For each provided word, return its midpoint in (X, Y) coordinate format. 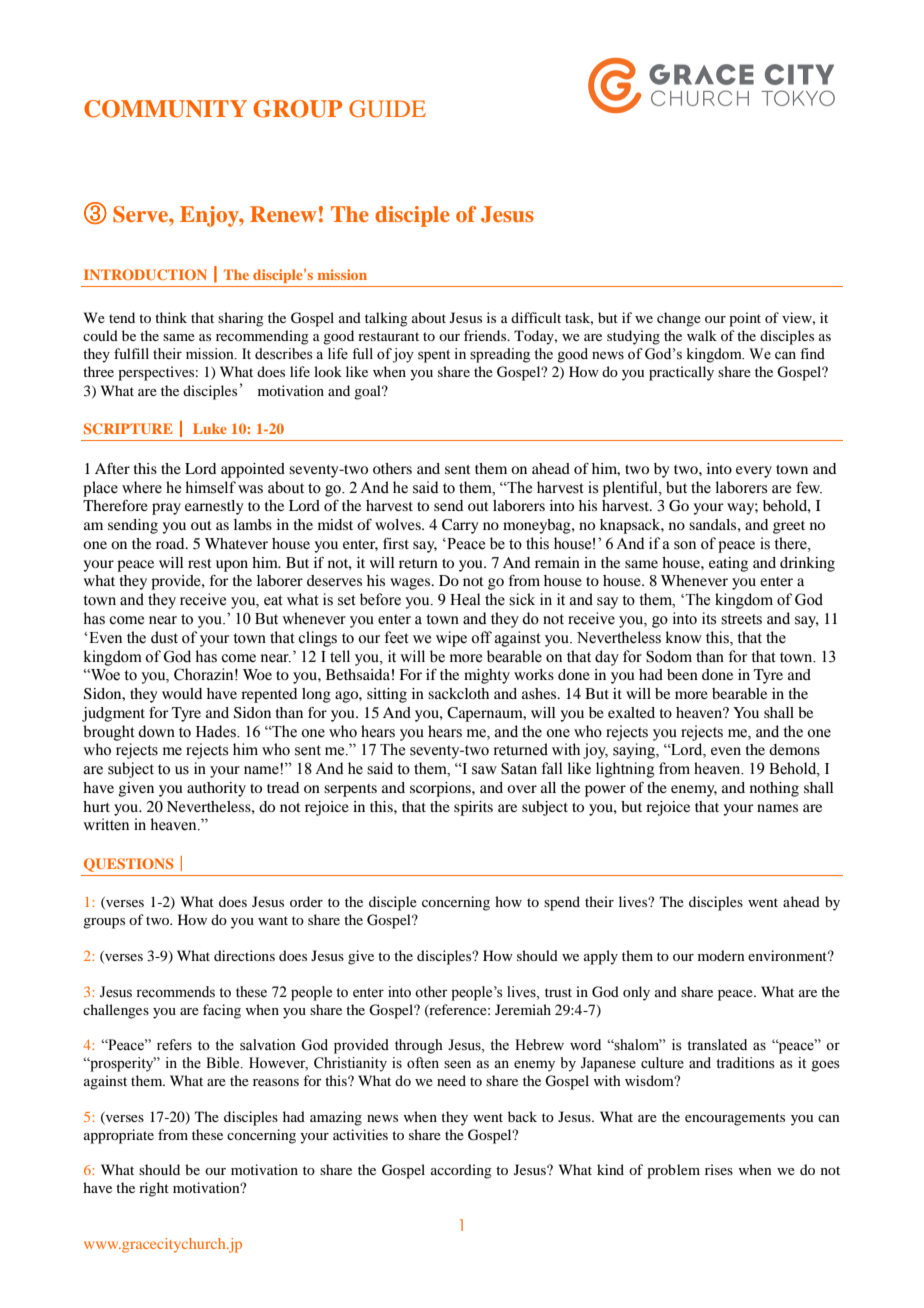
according (461, 1171)
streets (741, 619)
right (154, 1189)
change (679, 319)
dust (164, 637)
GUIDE (387, 109)
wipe (451, 639)
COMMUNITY (165, 109)
